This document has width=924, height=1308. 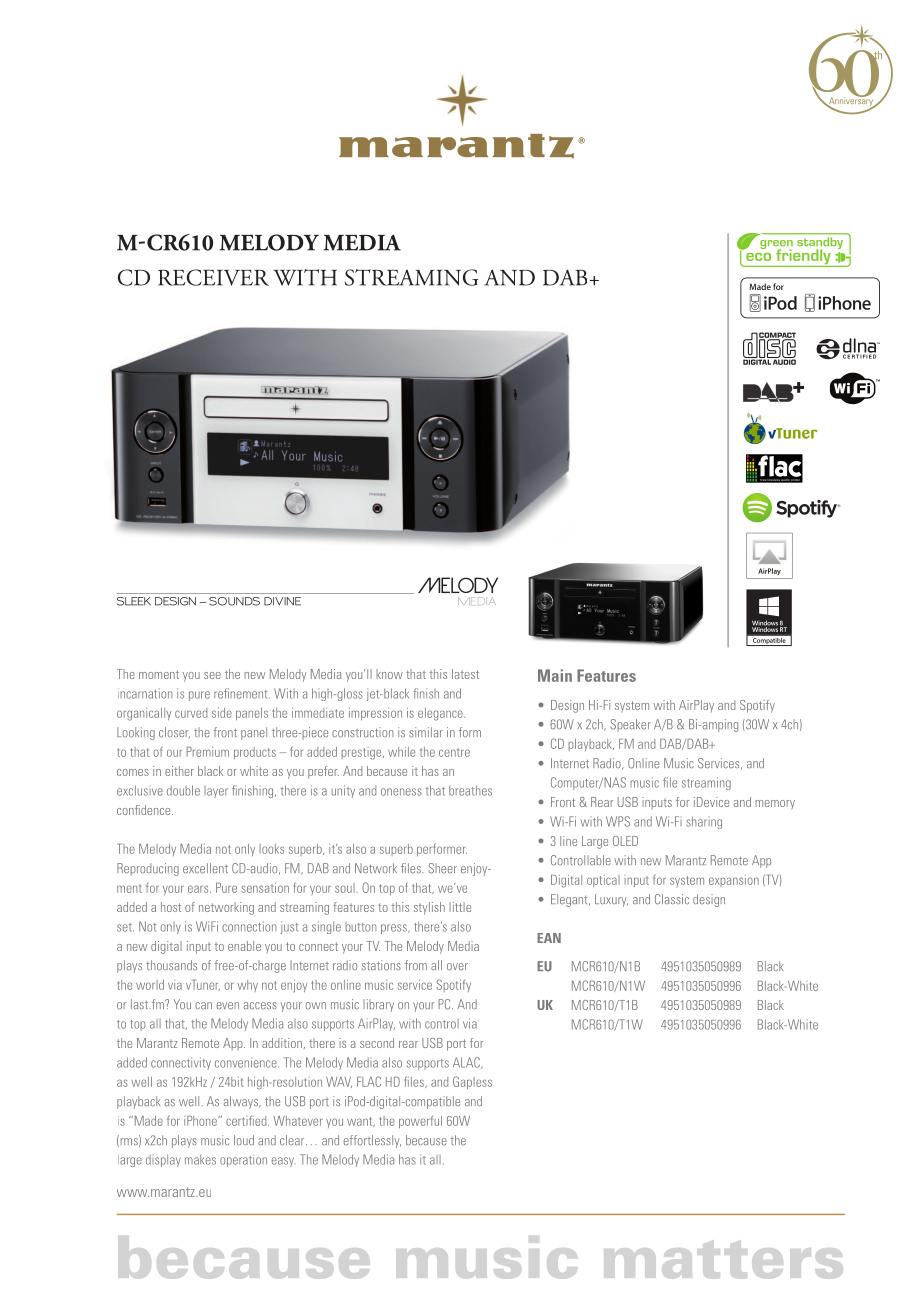 I want to click on divine, so click(x=282, y=601).
